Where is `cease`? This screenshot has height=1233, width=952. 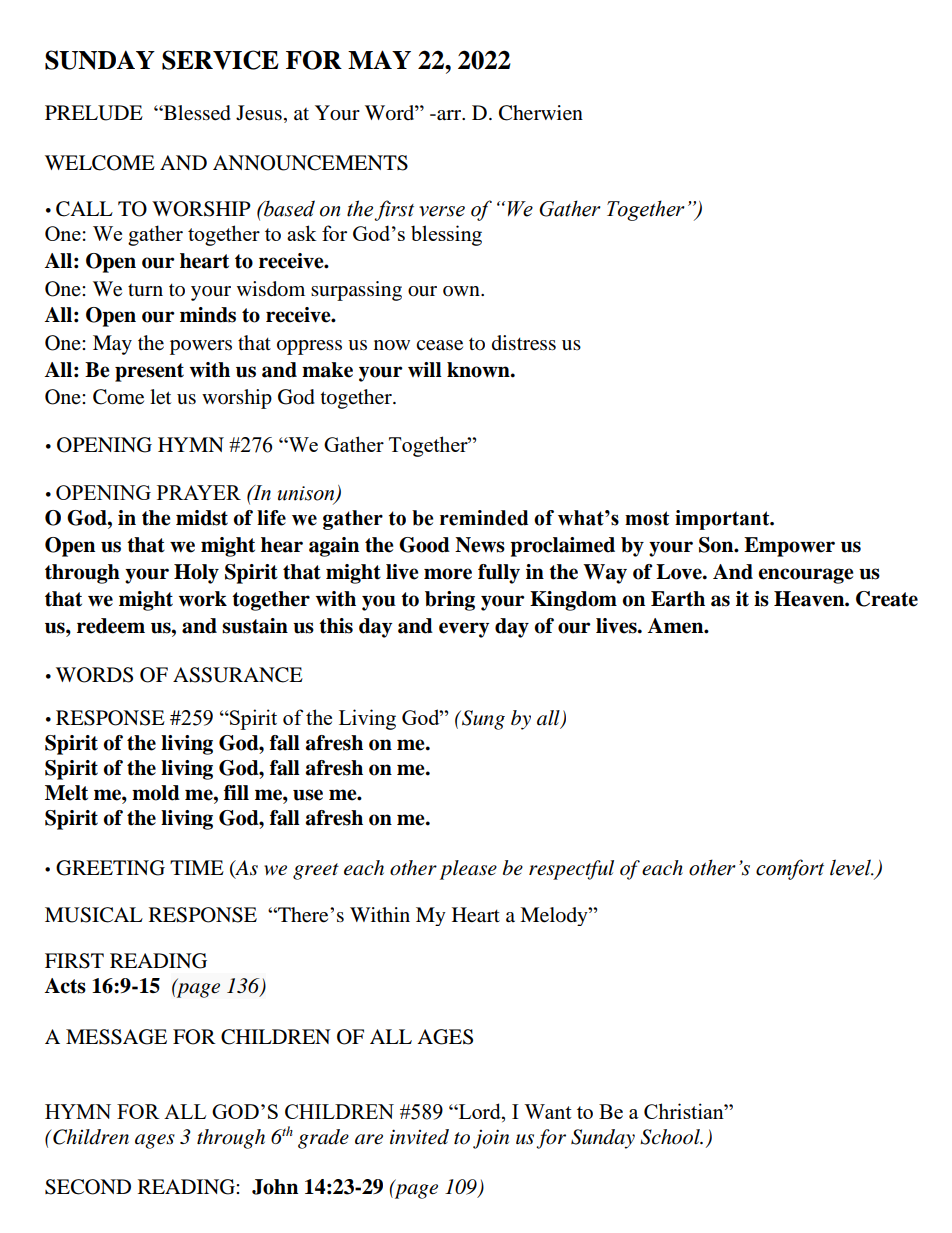 cease is located at coordinates (439, 345).
